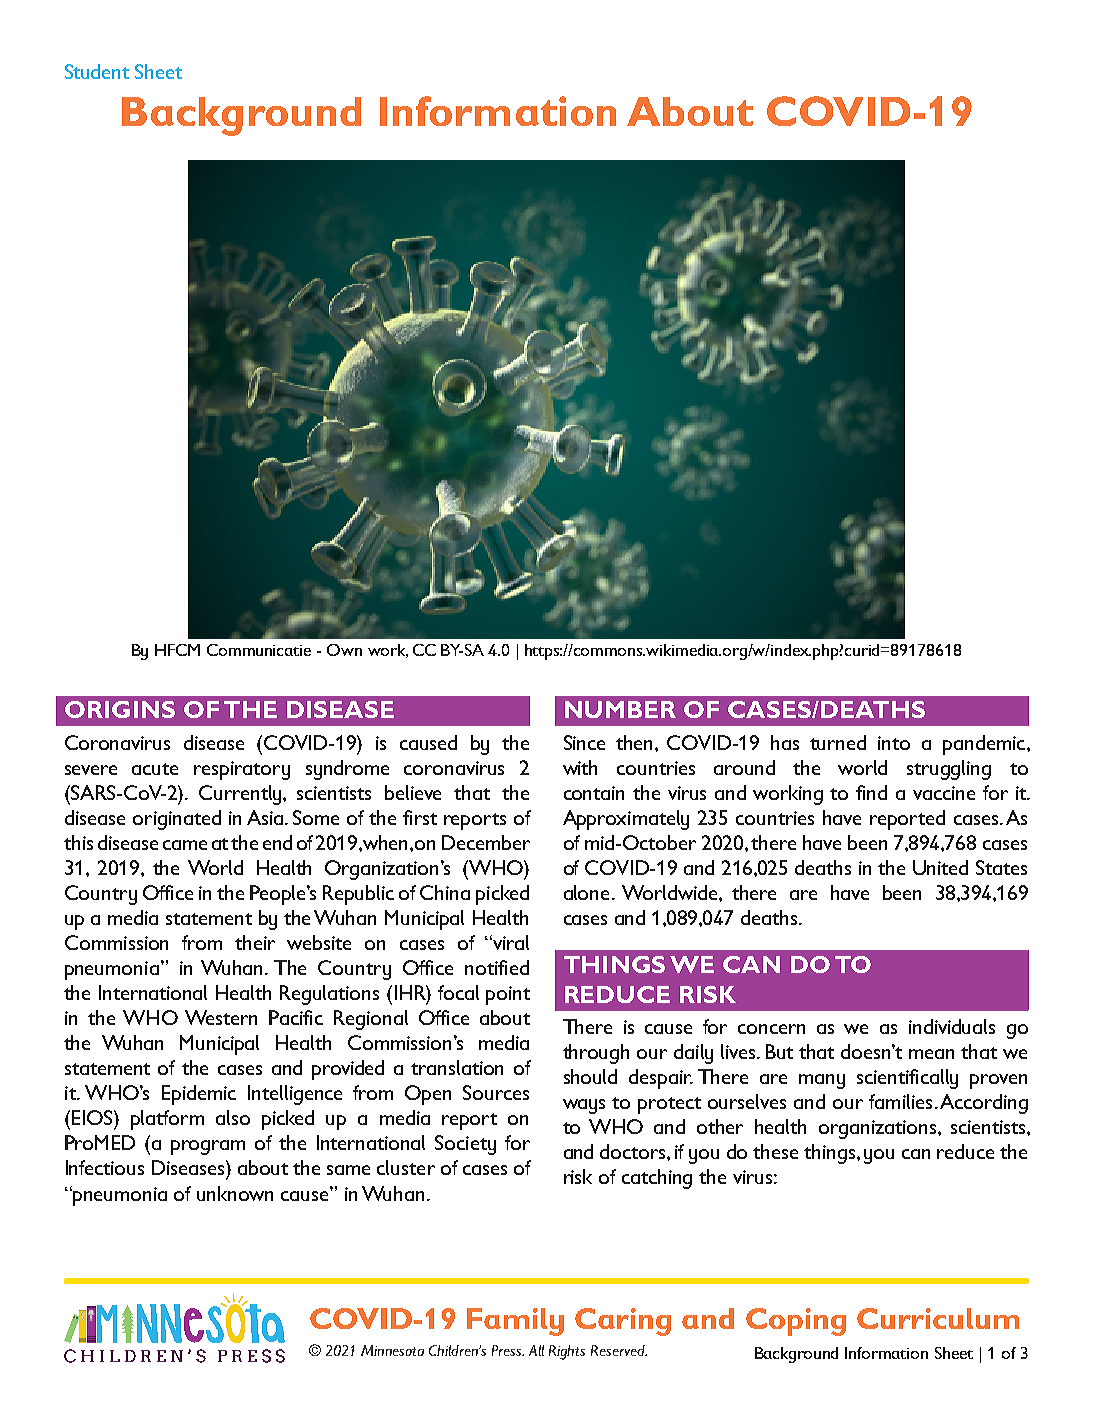  What do you see at coordinates (985, 745) in the page?
I see `pandemic` at bounding box center [985, 745].
